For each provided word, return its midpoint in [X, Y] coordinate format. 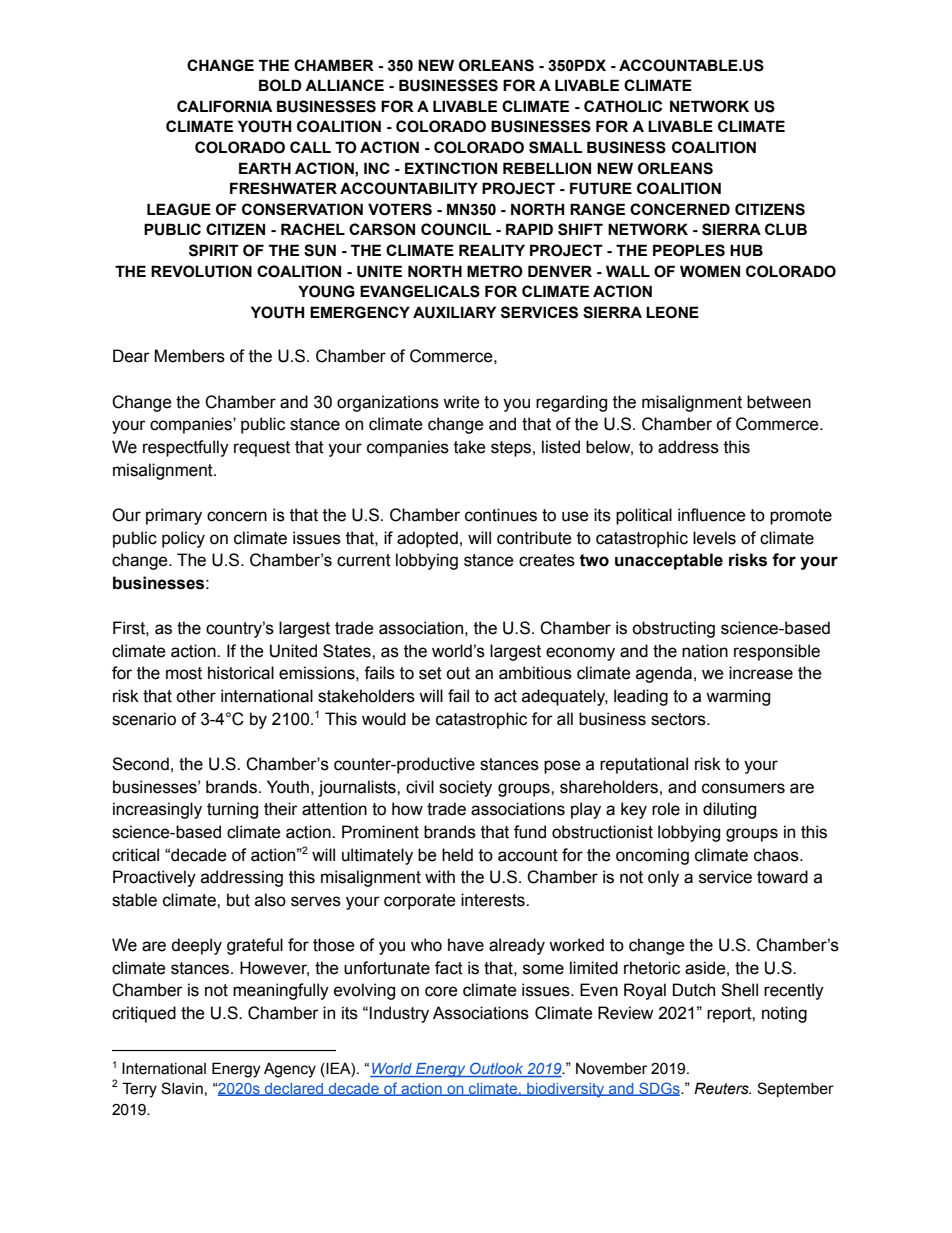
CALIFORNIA [224, 106]
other [196, 696]
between [779, 402]
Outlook [497, 1069]
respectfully [186, 448]
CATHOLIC [623, 106]
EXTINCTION [451, 168]
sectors [679, 719]
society [465, 788]
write [461, 402]
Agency [290, 1070]
